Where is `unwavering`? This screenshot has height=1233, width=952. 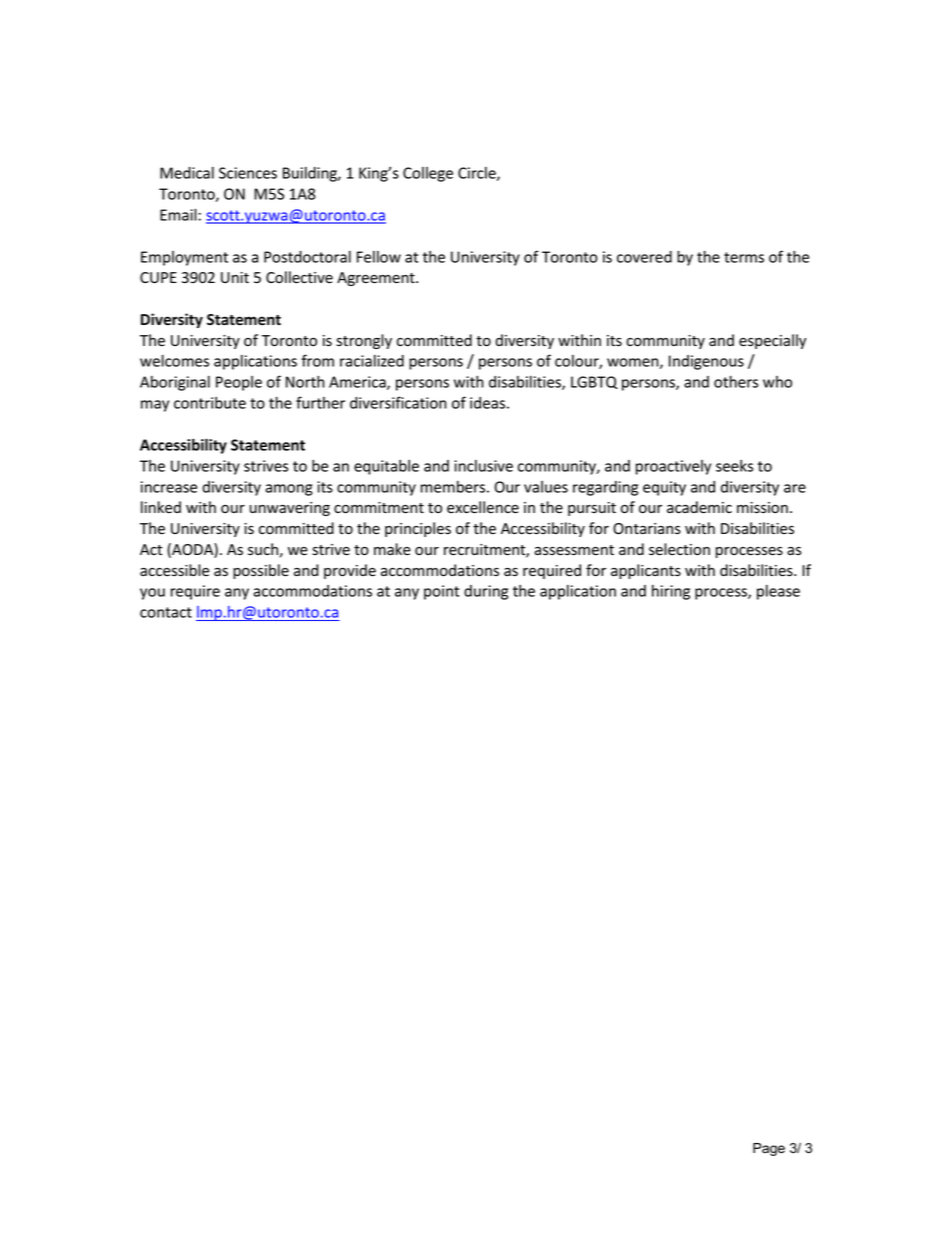 unwavering is located at coordinates (290, 509).
